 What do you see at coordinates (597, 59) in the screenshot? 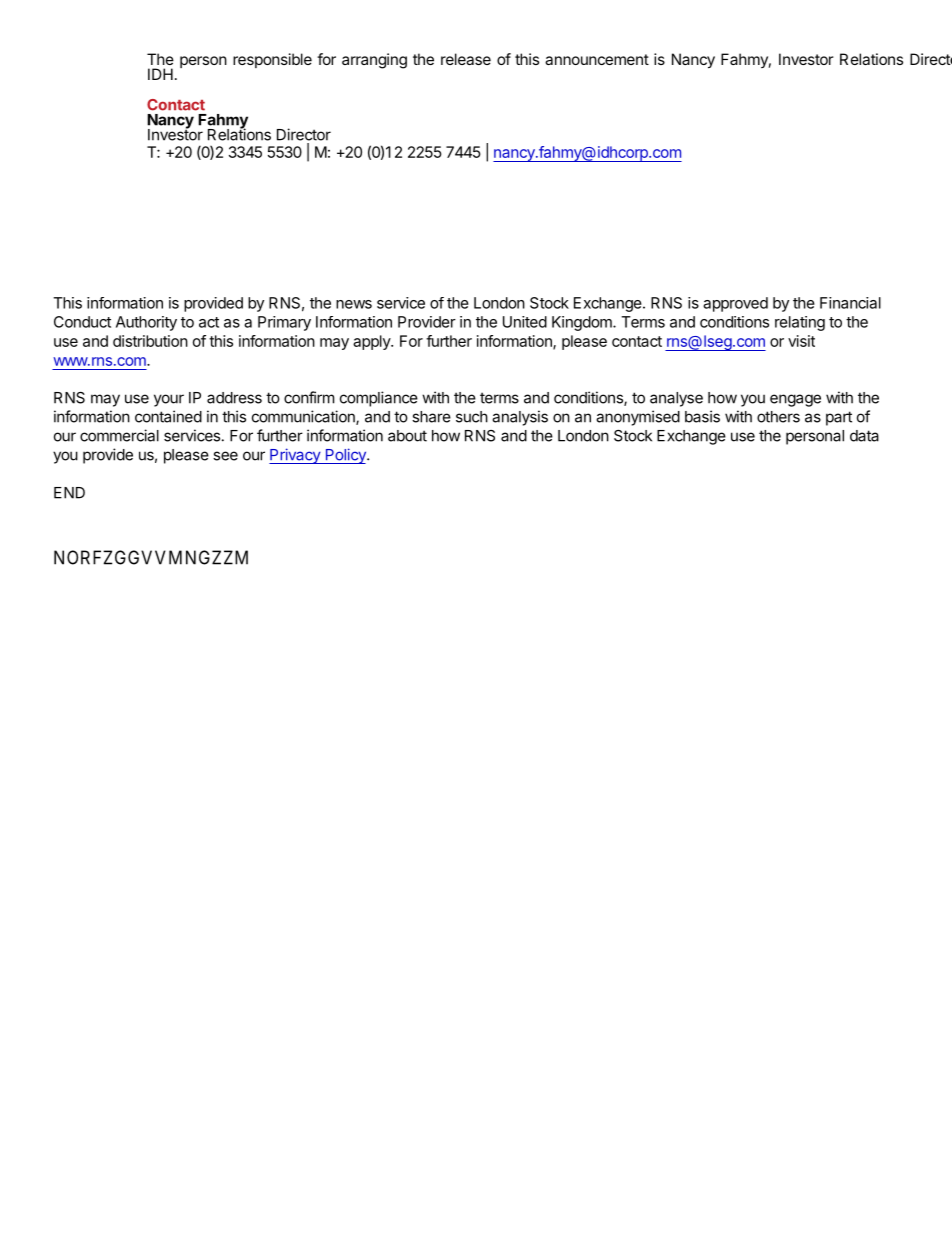
I see `announcement` at bounding box center [597, 59].
